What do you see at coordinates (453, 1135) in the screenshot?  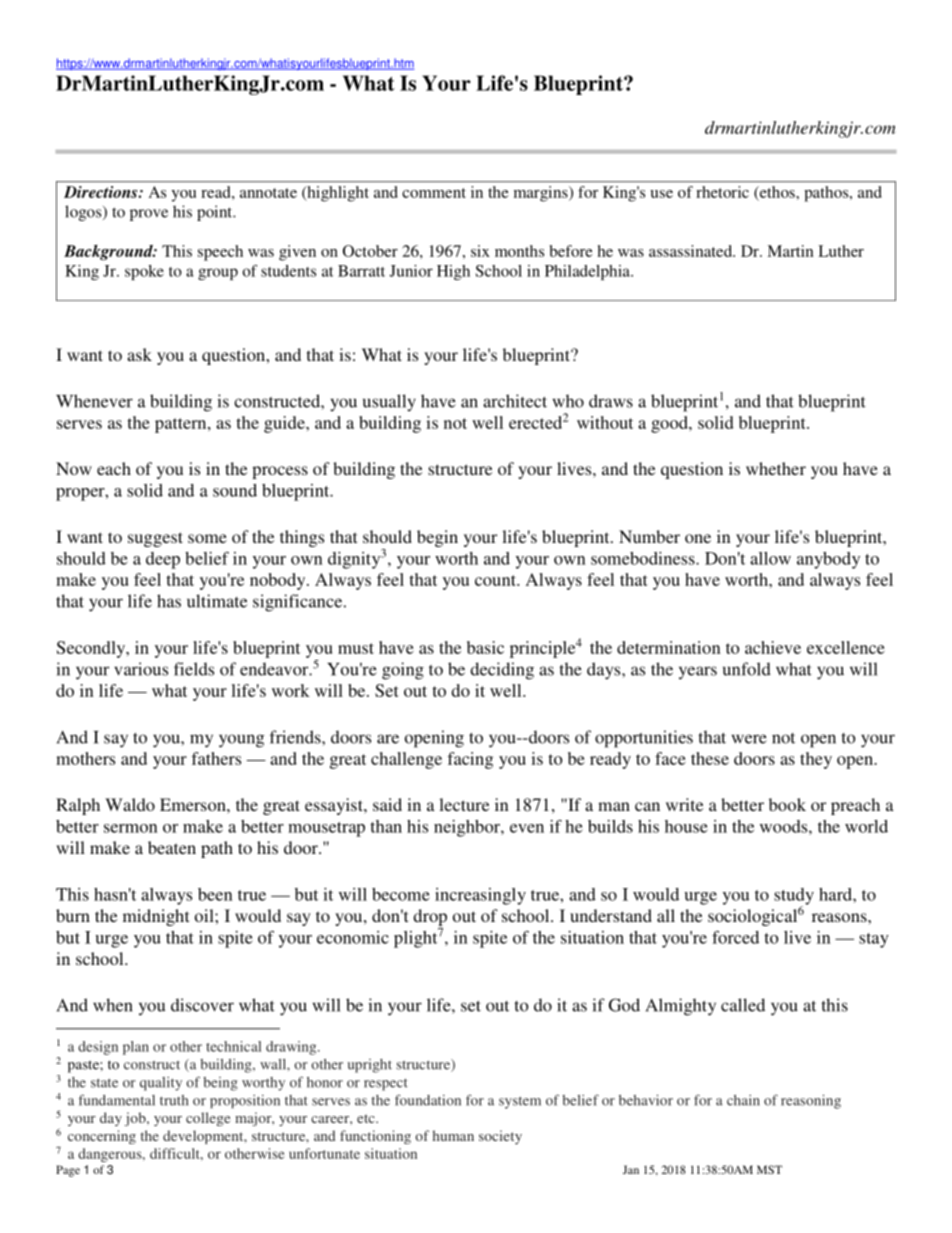 I see `human` at bounding box center [453, 1135].
